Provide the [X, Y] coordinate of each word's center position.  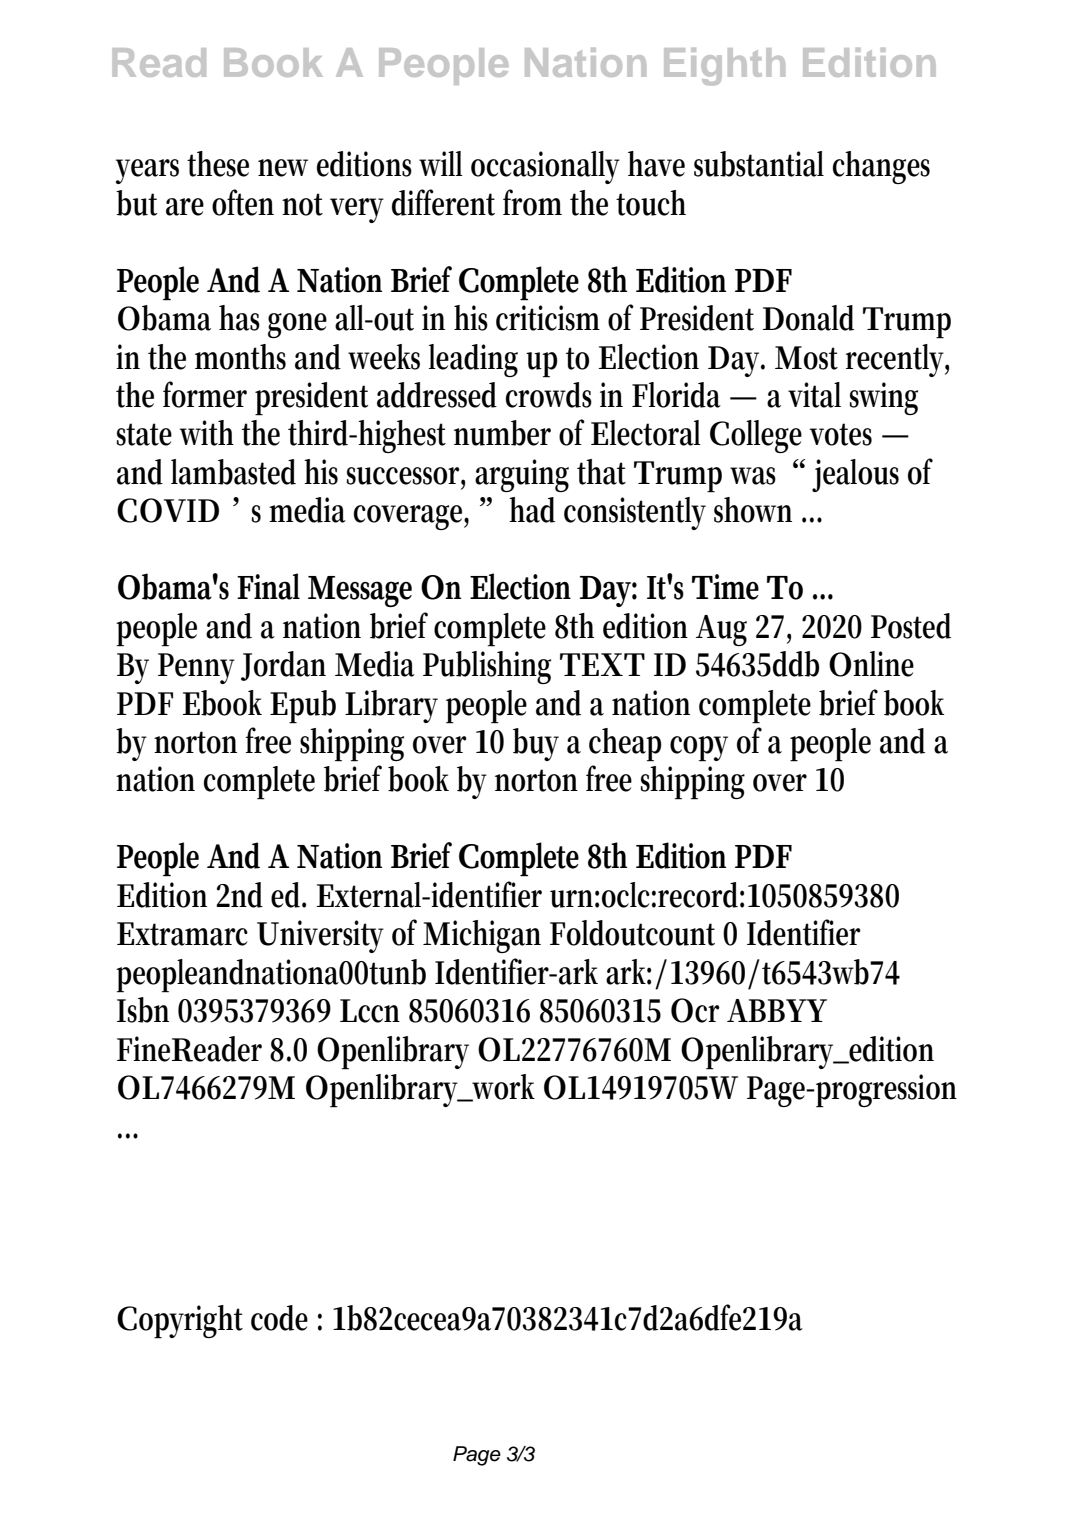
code [279, 1318]
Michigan [482, 936]
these [218, 164]
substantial [759, 164]
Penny [196, 668]
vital [814, 395]
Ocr [695, 1010]
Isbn [143, 1010]
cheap [625, 745]
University [320, 936]
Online [871, 664]
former [205, 394]
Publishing [487, 667]
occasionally [545, 167]
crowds [549, 395]
